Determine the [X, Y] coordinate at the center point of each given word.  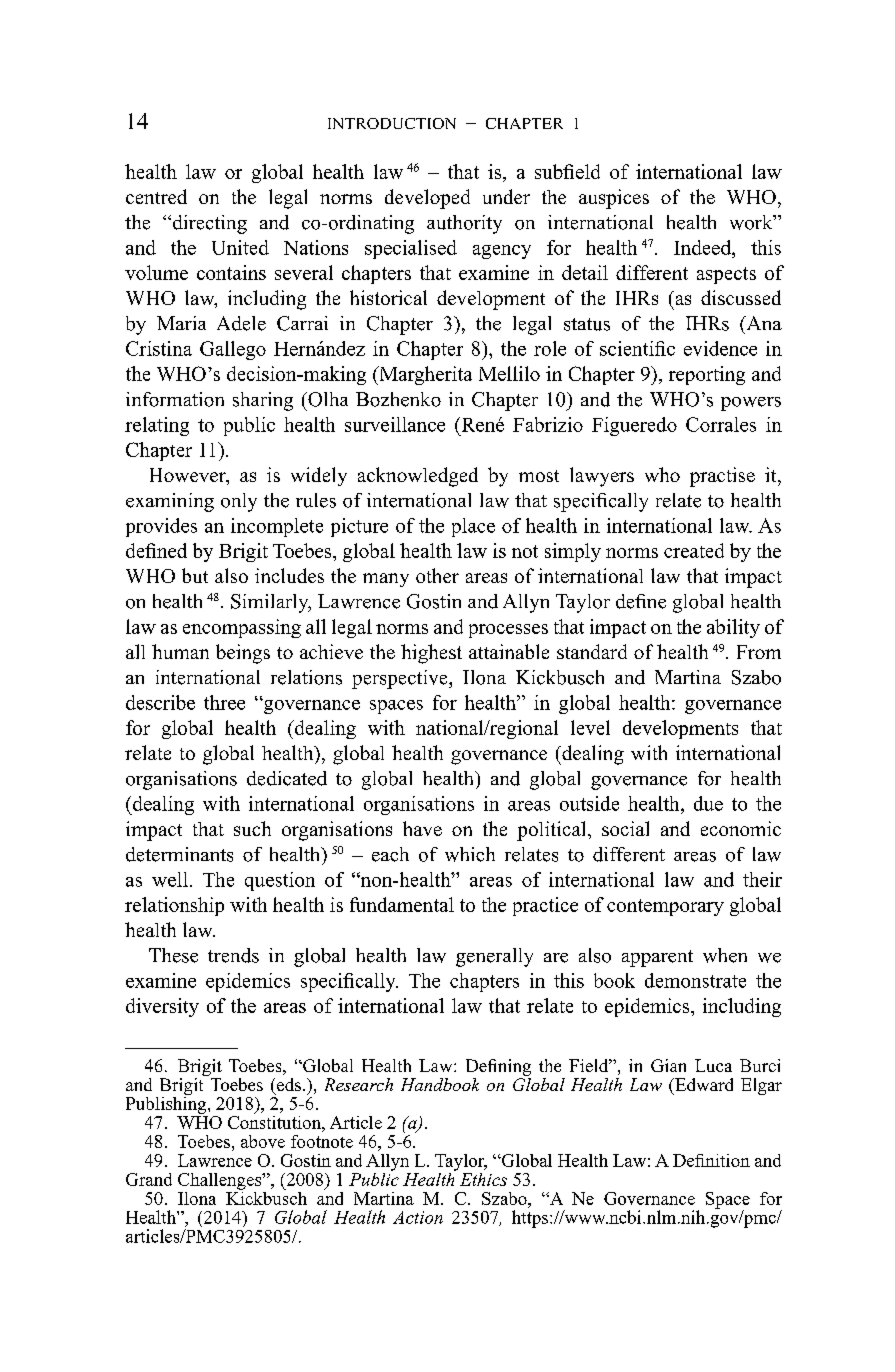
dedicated [287, 778]
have [422, 828]
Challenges [221, 1181]
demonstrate [695, 980]
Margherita [424, 375]
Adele [241, 323]
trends [233, 955]
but [195, 575]
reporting [707, 375]
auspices [614, 199]
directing [208, 224]
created [694, 550]
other [437, 575]
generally [494, 957]
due [708, 803]
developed [427, 199]
